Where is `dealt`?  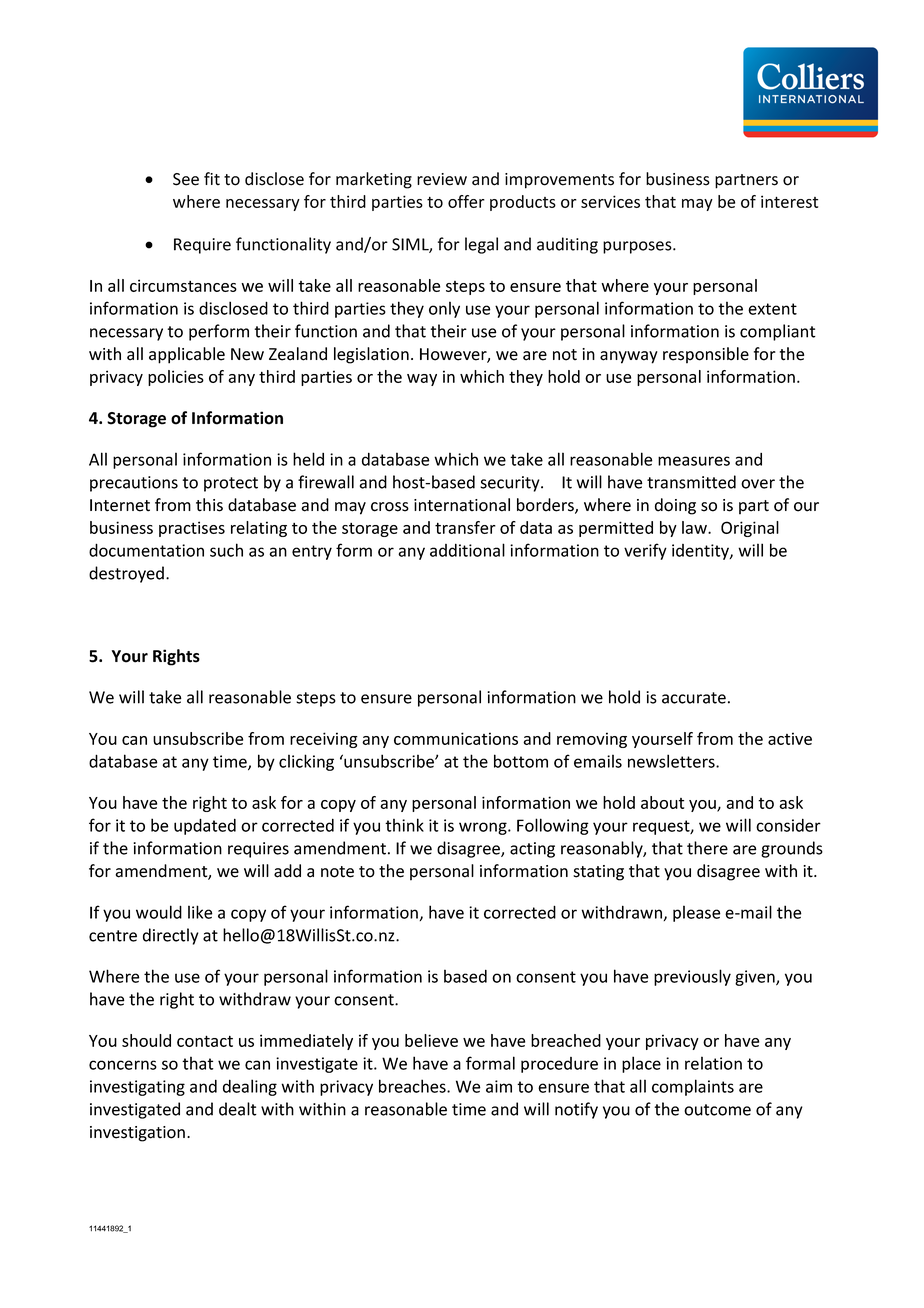 dealt is located at coordinates (238, 1109).
